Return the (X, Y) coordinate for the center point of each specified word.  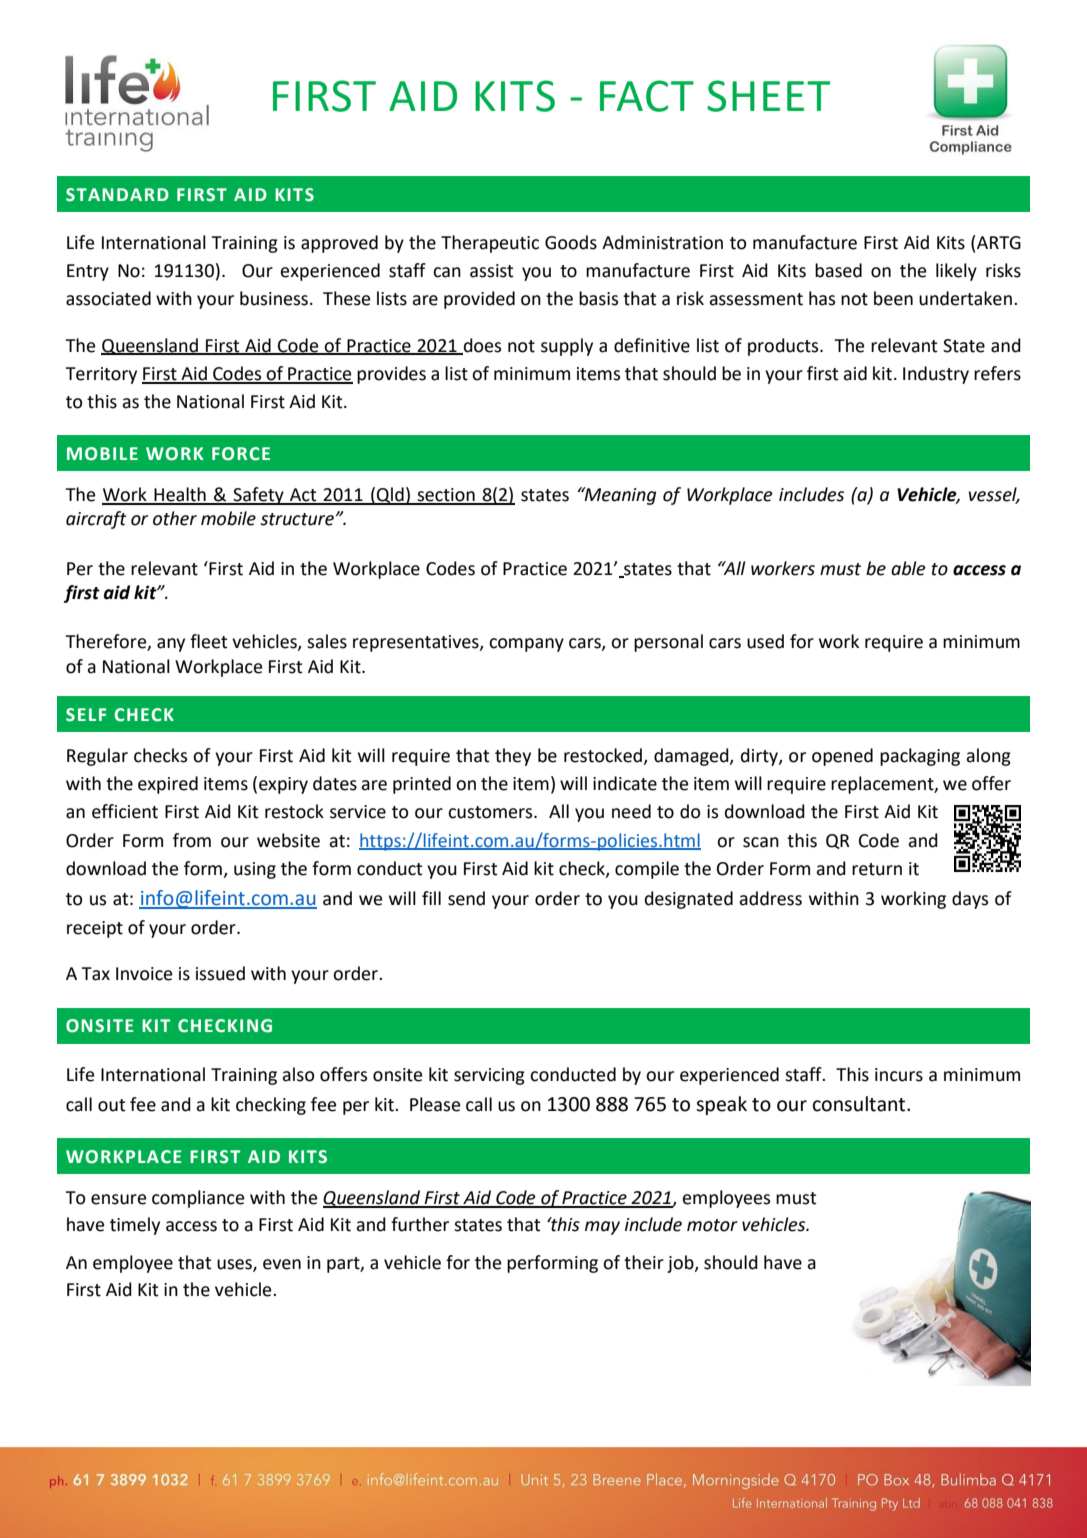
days (970, 900)
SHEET (768, 96)
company (526, 645)
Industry (936, 375)
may (602, 1228)
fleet (208, 641)
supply (567, 347)
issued (220, 973)
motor (712, 1225)
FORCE (241, 454)
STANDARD (117, 195)
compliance (198, 1199)
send (466, 898)
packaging (920, 757)
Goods (571, 242)
